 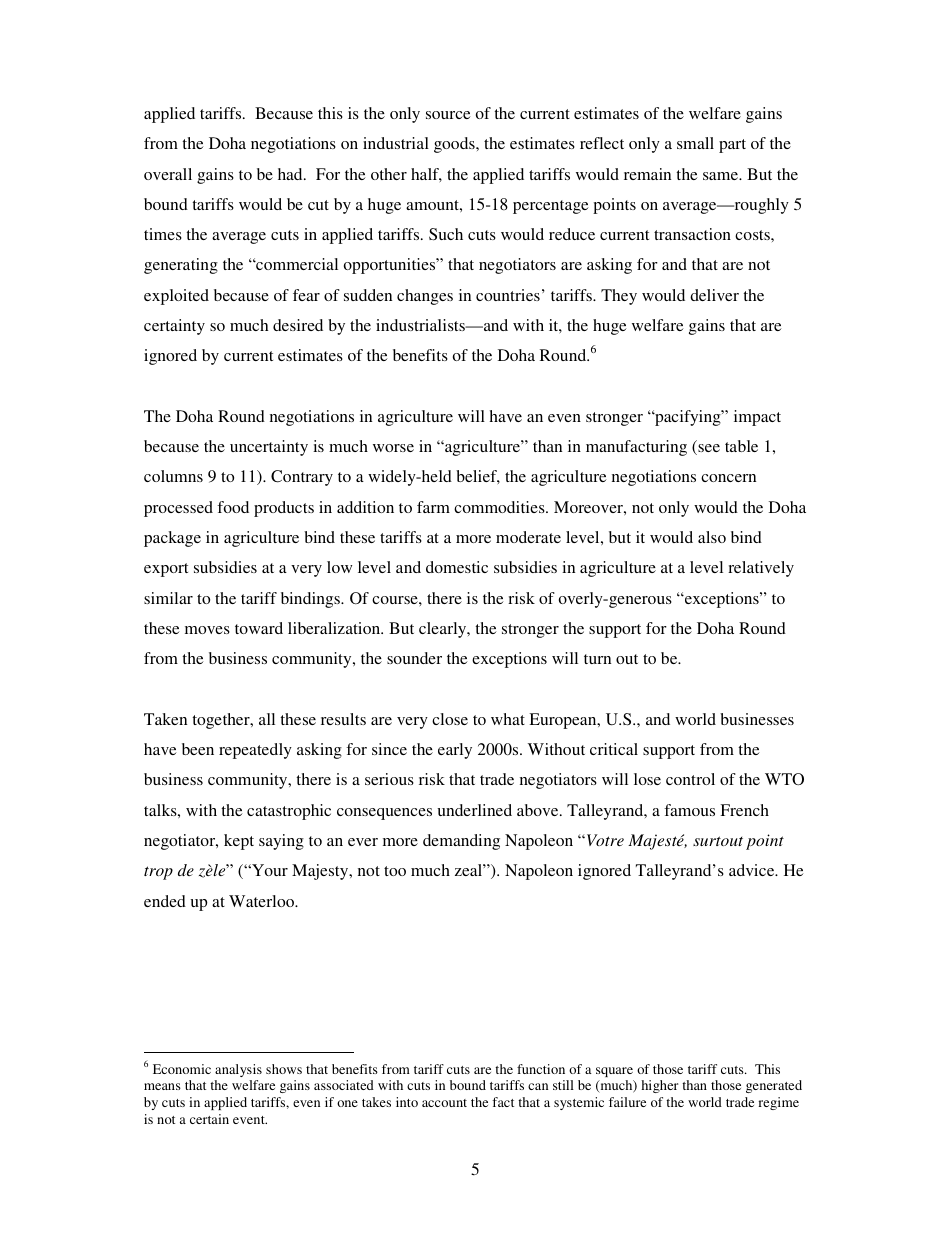 I want to click on analysis, so click(x=238, y=1070).
